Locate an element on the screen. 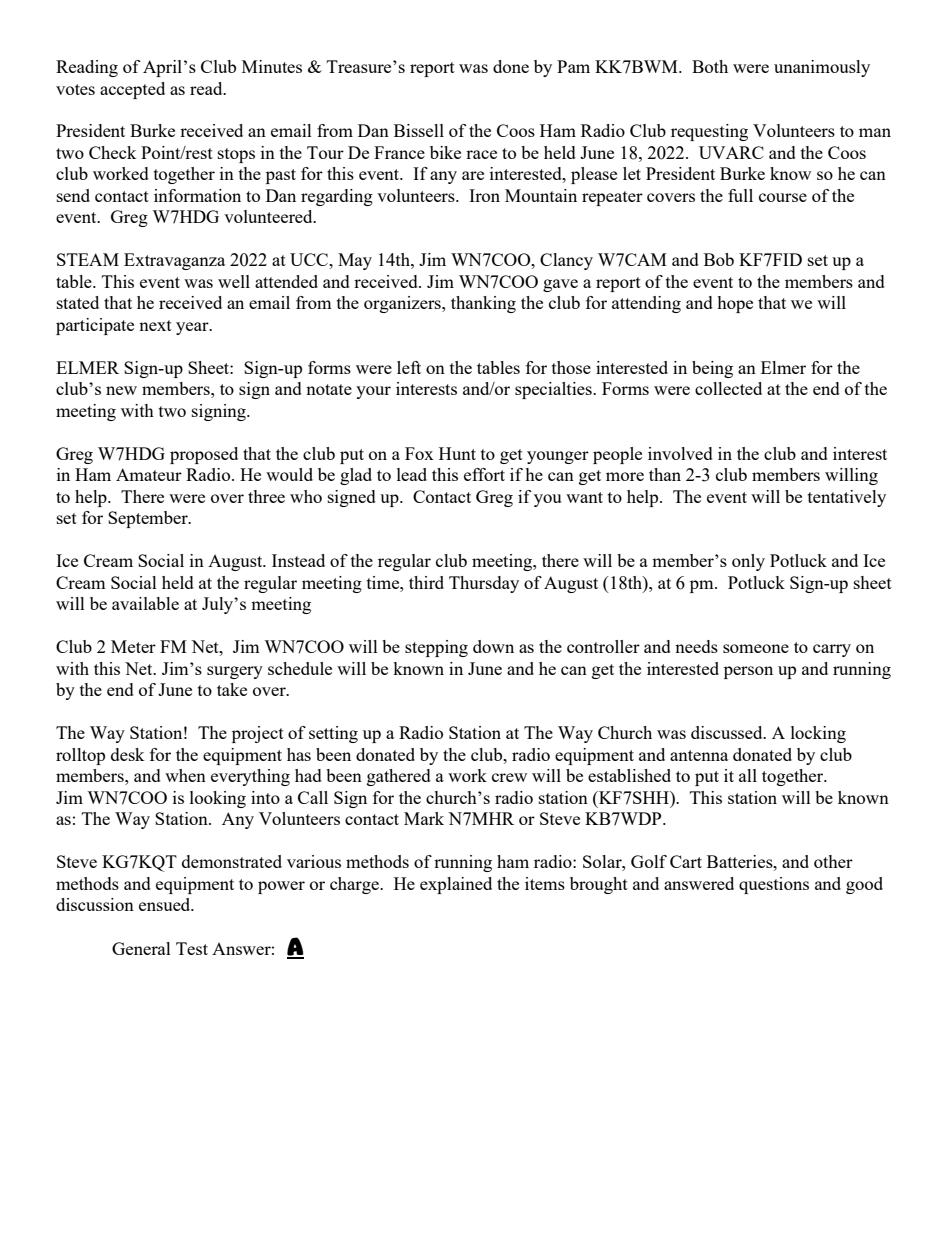 Image resolution: width=952 pixels, height=1233 pixels. someone is located at coordinates (756, 648).
